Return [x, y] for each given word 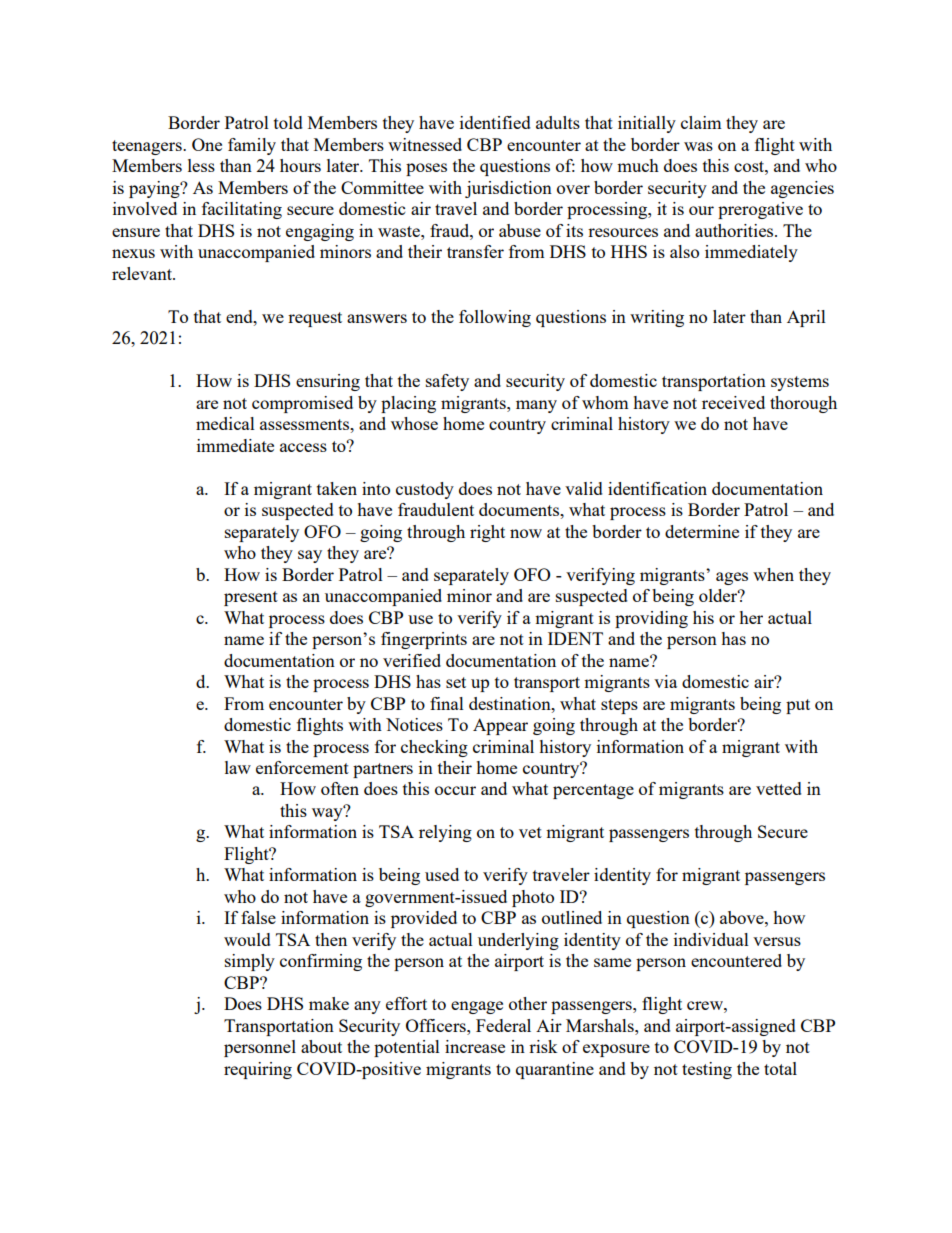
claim [701, 122]
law [238, 767]
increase [475, 1046]
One [207, 144]
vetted [779, 788]
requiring [258, 1070]
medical [225, 423]
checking [434, 748]
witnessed [425, 144]
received [733, 402]
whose [414, 423]
